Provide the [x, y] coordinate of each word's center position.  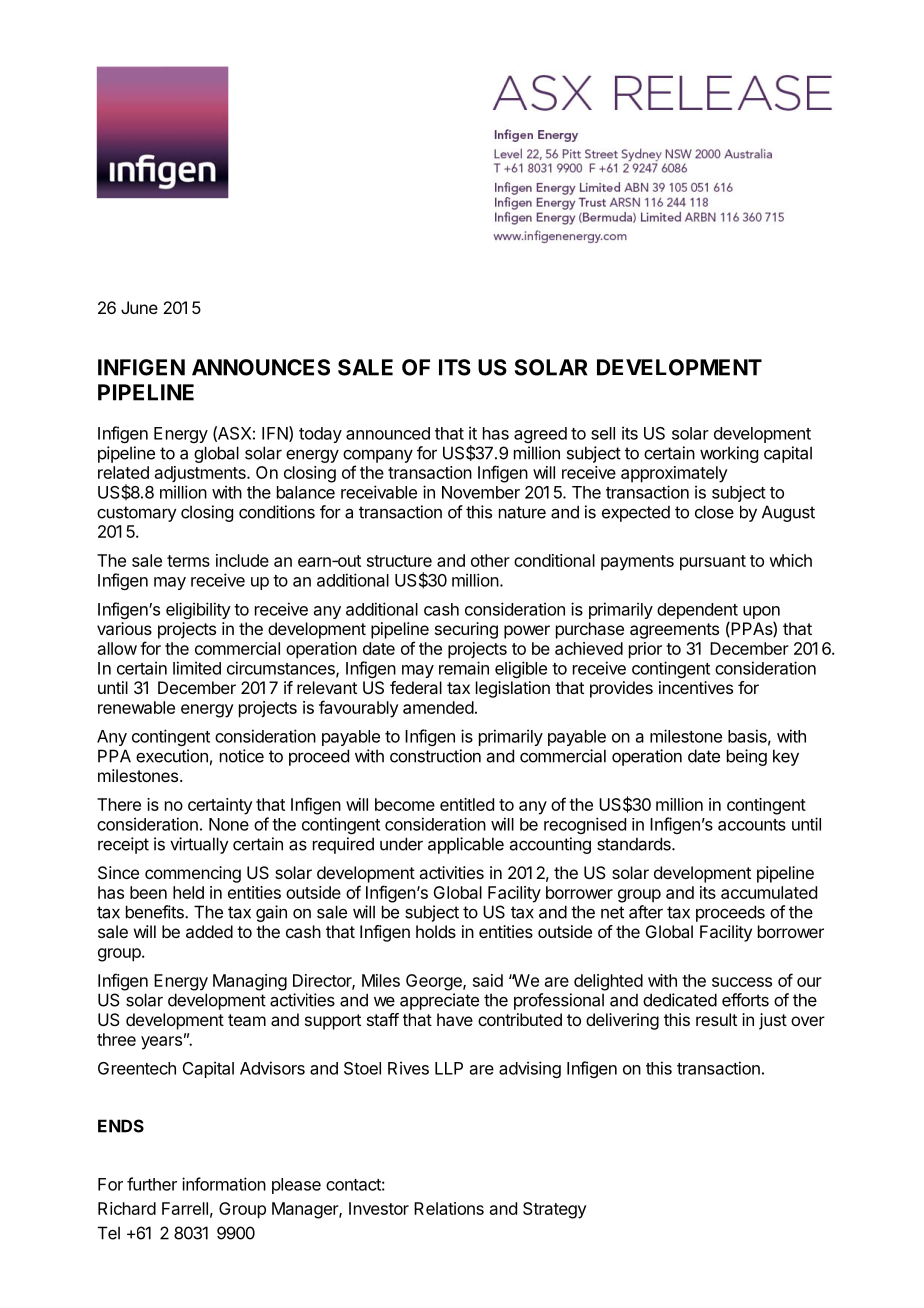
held [188, 892]
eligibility [198, 610]
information [224, 1184]
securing [466, 630]
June [139, 307]
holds [436, 931]
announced [388, 433]
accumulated [769, 892]
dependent [697, 611]
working [729, 454]
